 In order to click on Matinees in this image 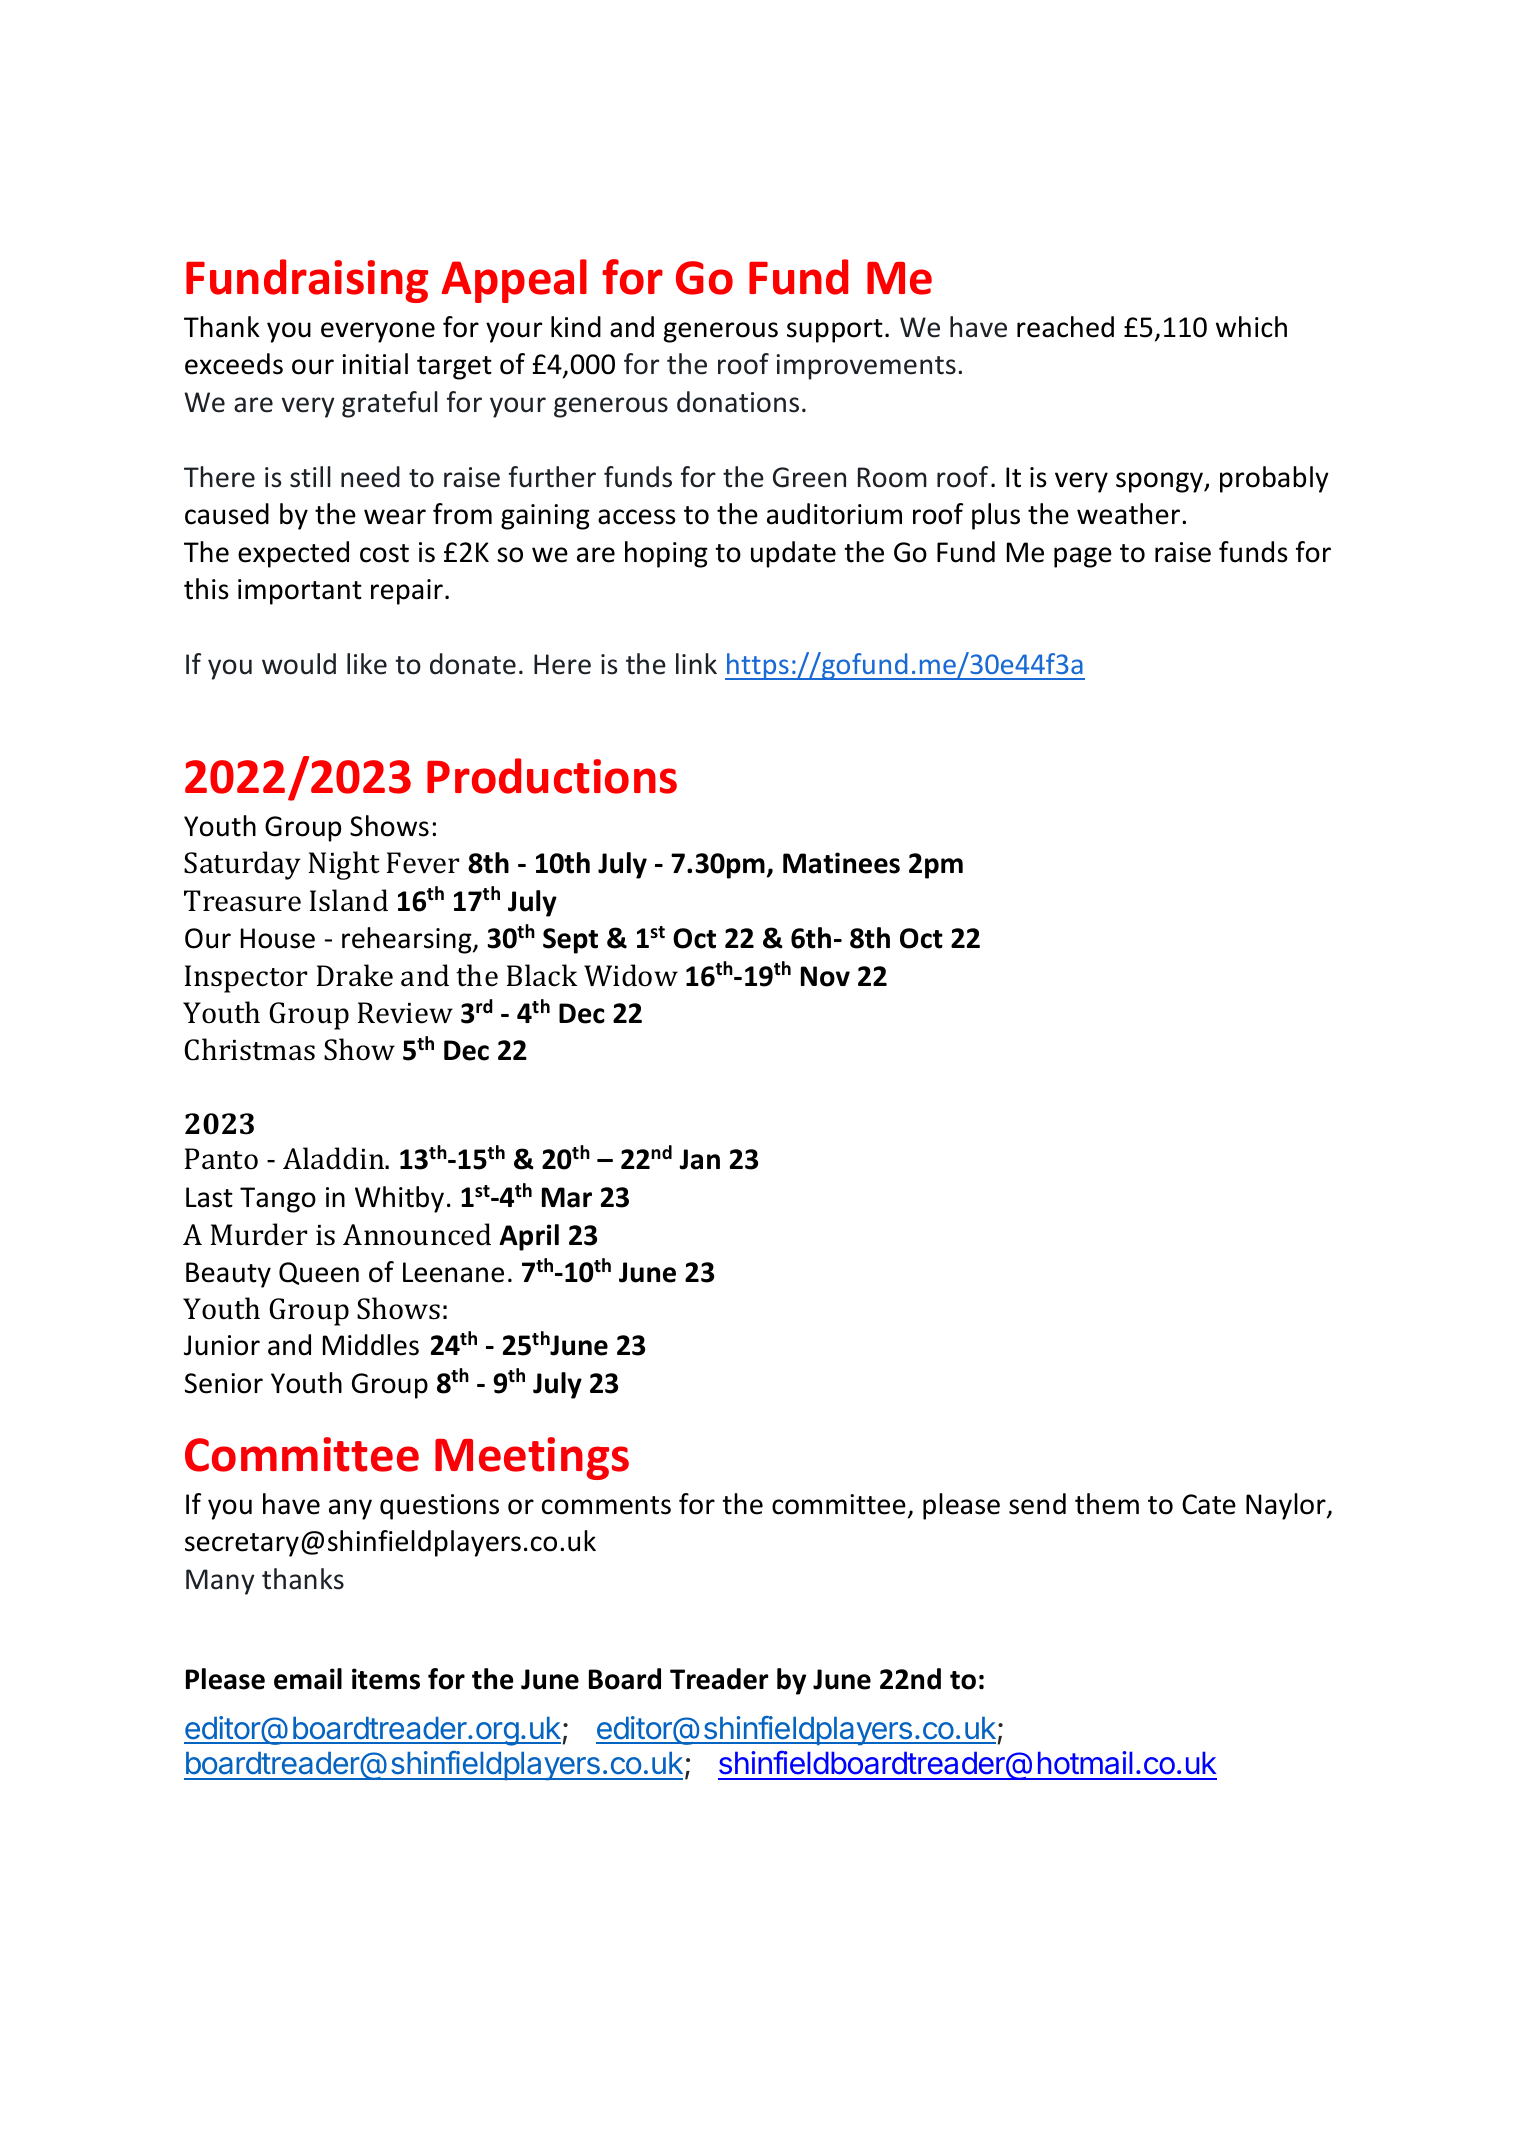, I will do `click(841, 863)`.
